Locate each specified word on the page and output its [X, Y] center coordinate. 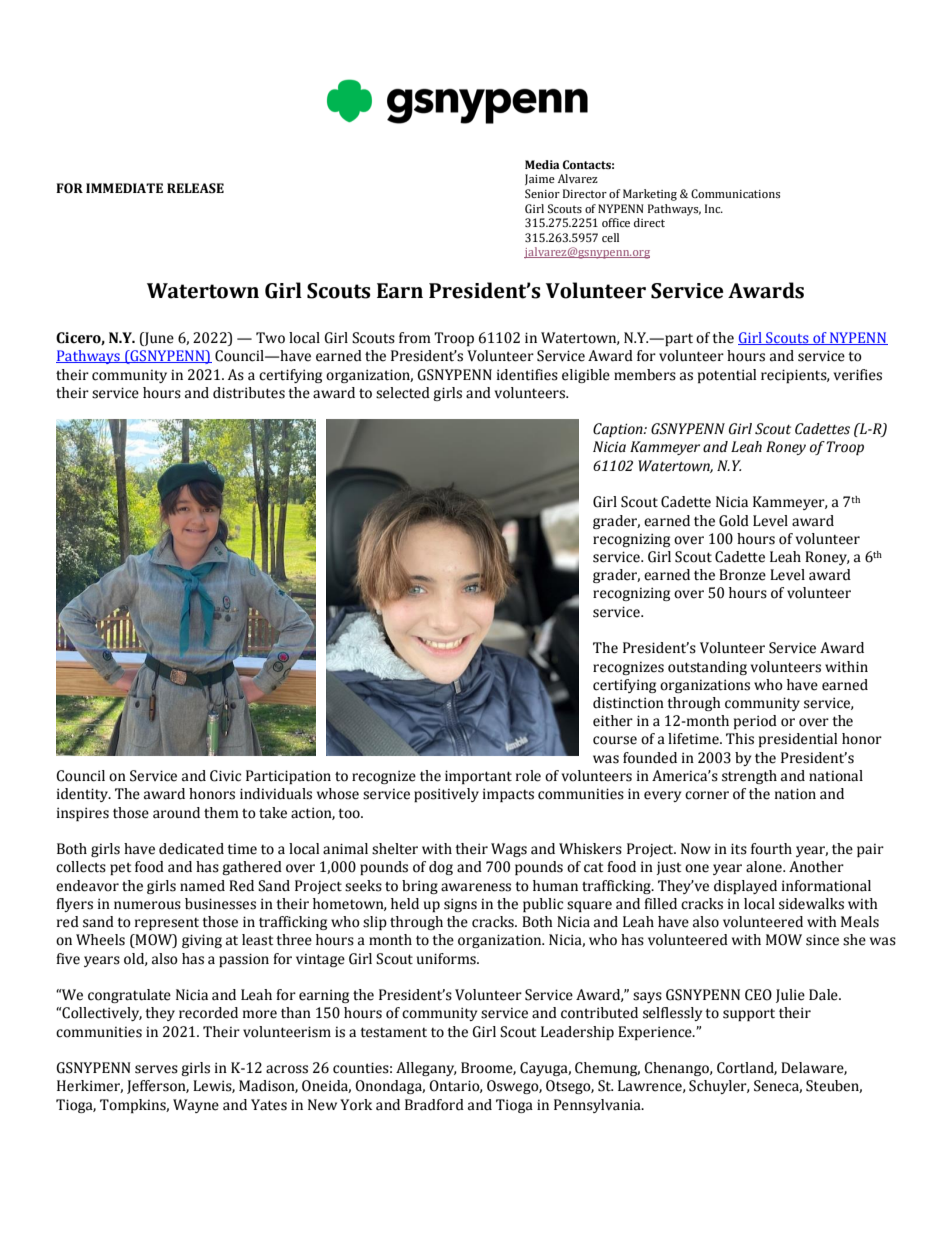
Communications [735, 193]
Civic [225, 776]
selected [403, 393]
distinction [628, 703]
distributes [249, 393]
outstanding [707, 668]
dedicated [191, 849]
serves [156, 1069]
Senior [542, 193]
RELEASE [195, 188]
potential [727, 376]
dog [441, 868]
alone [765, 867]
